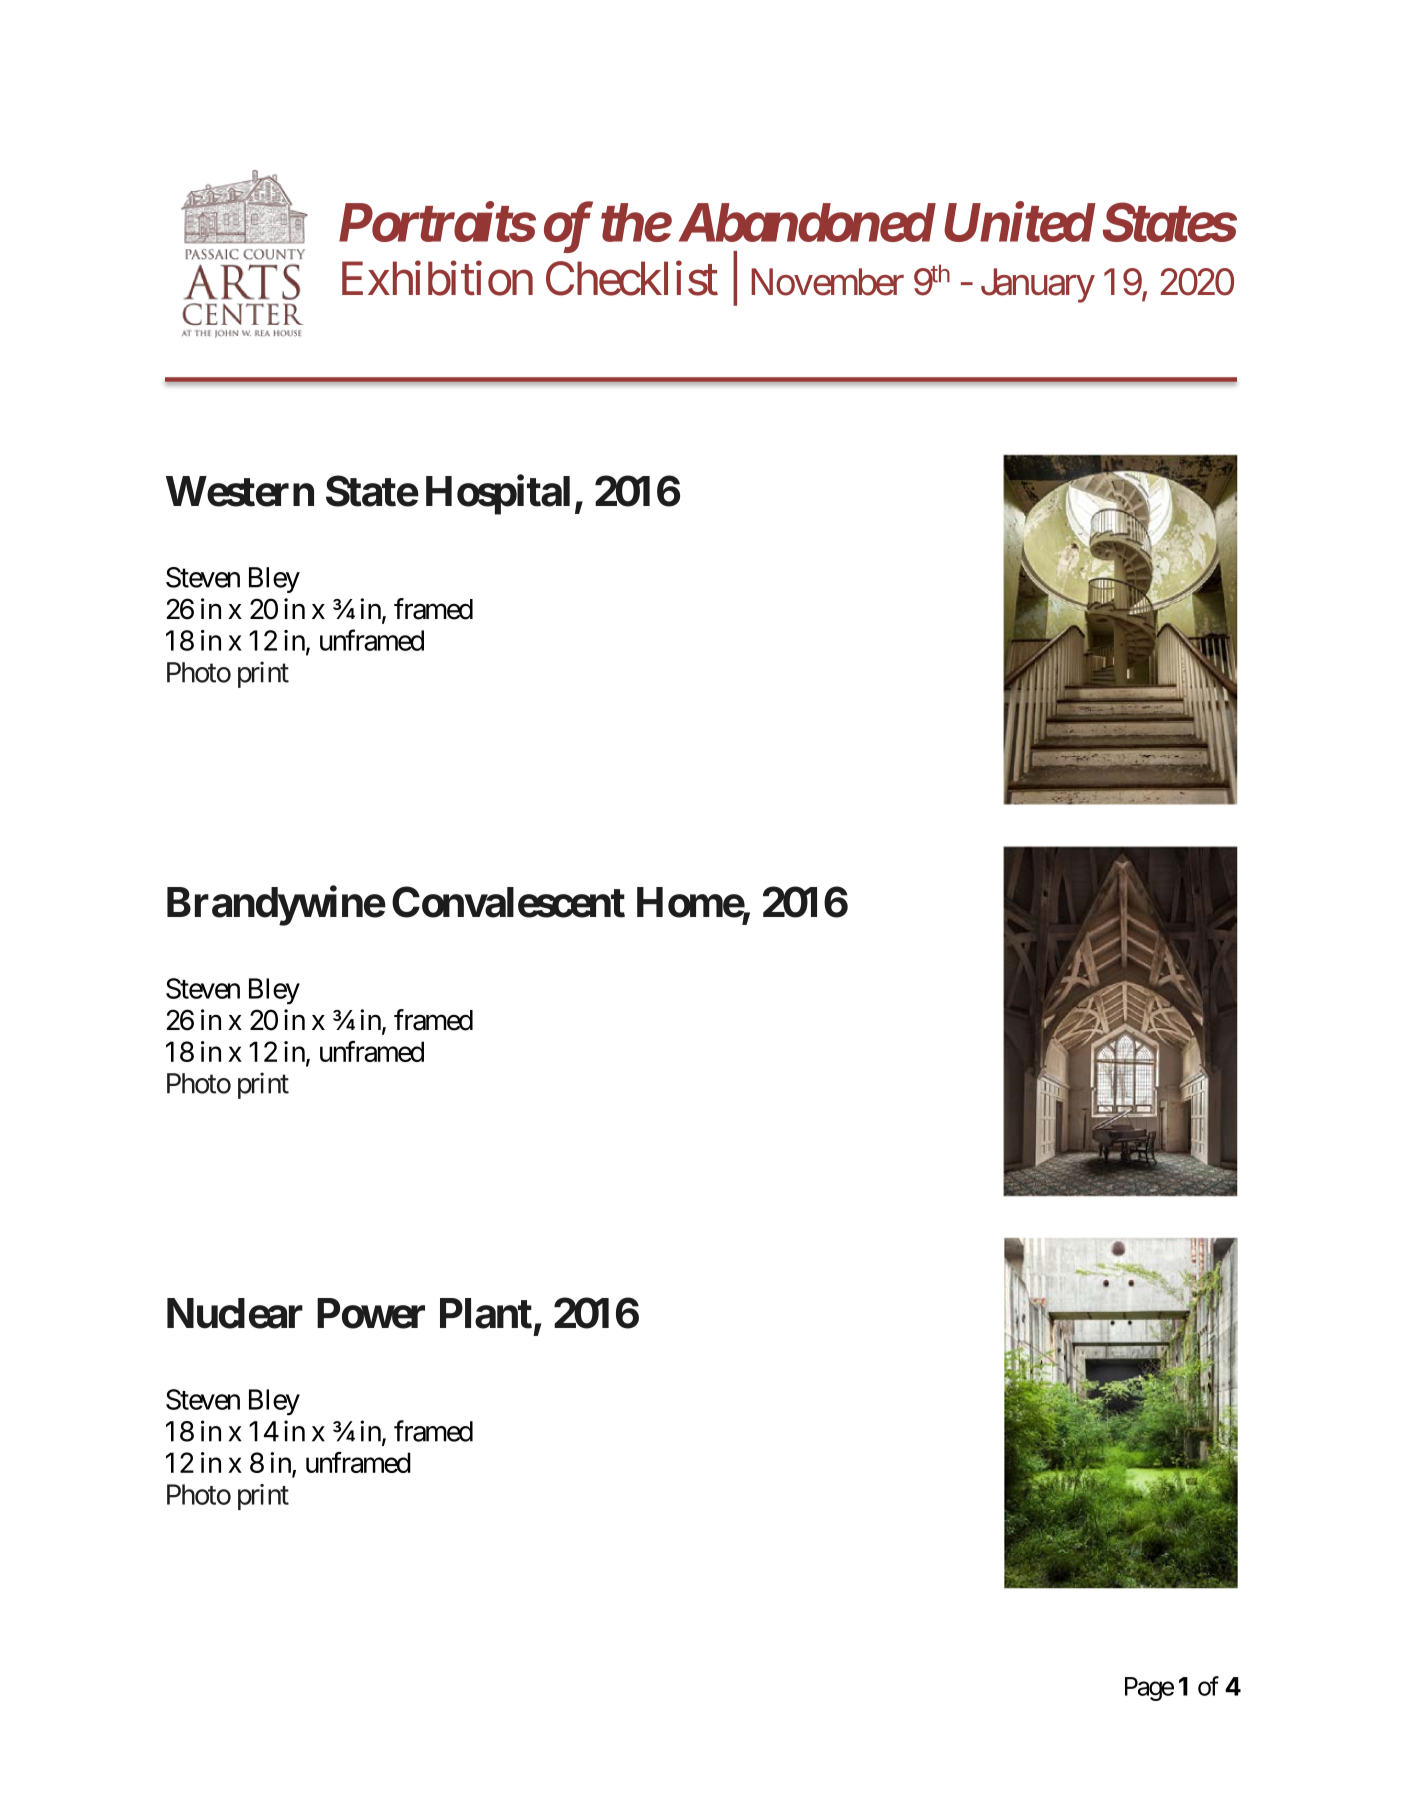 The height and width of the screenshot is (1815, 1402). What do you see at coordinates (371, 1313) in the screenshot?
I see `Power` at bounding box center [371, 1313].
